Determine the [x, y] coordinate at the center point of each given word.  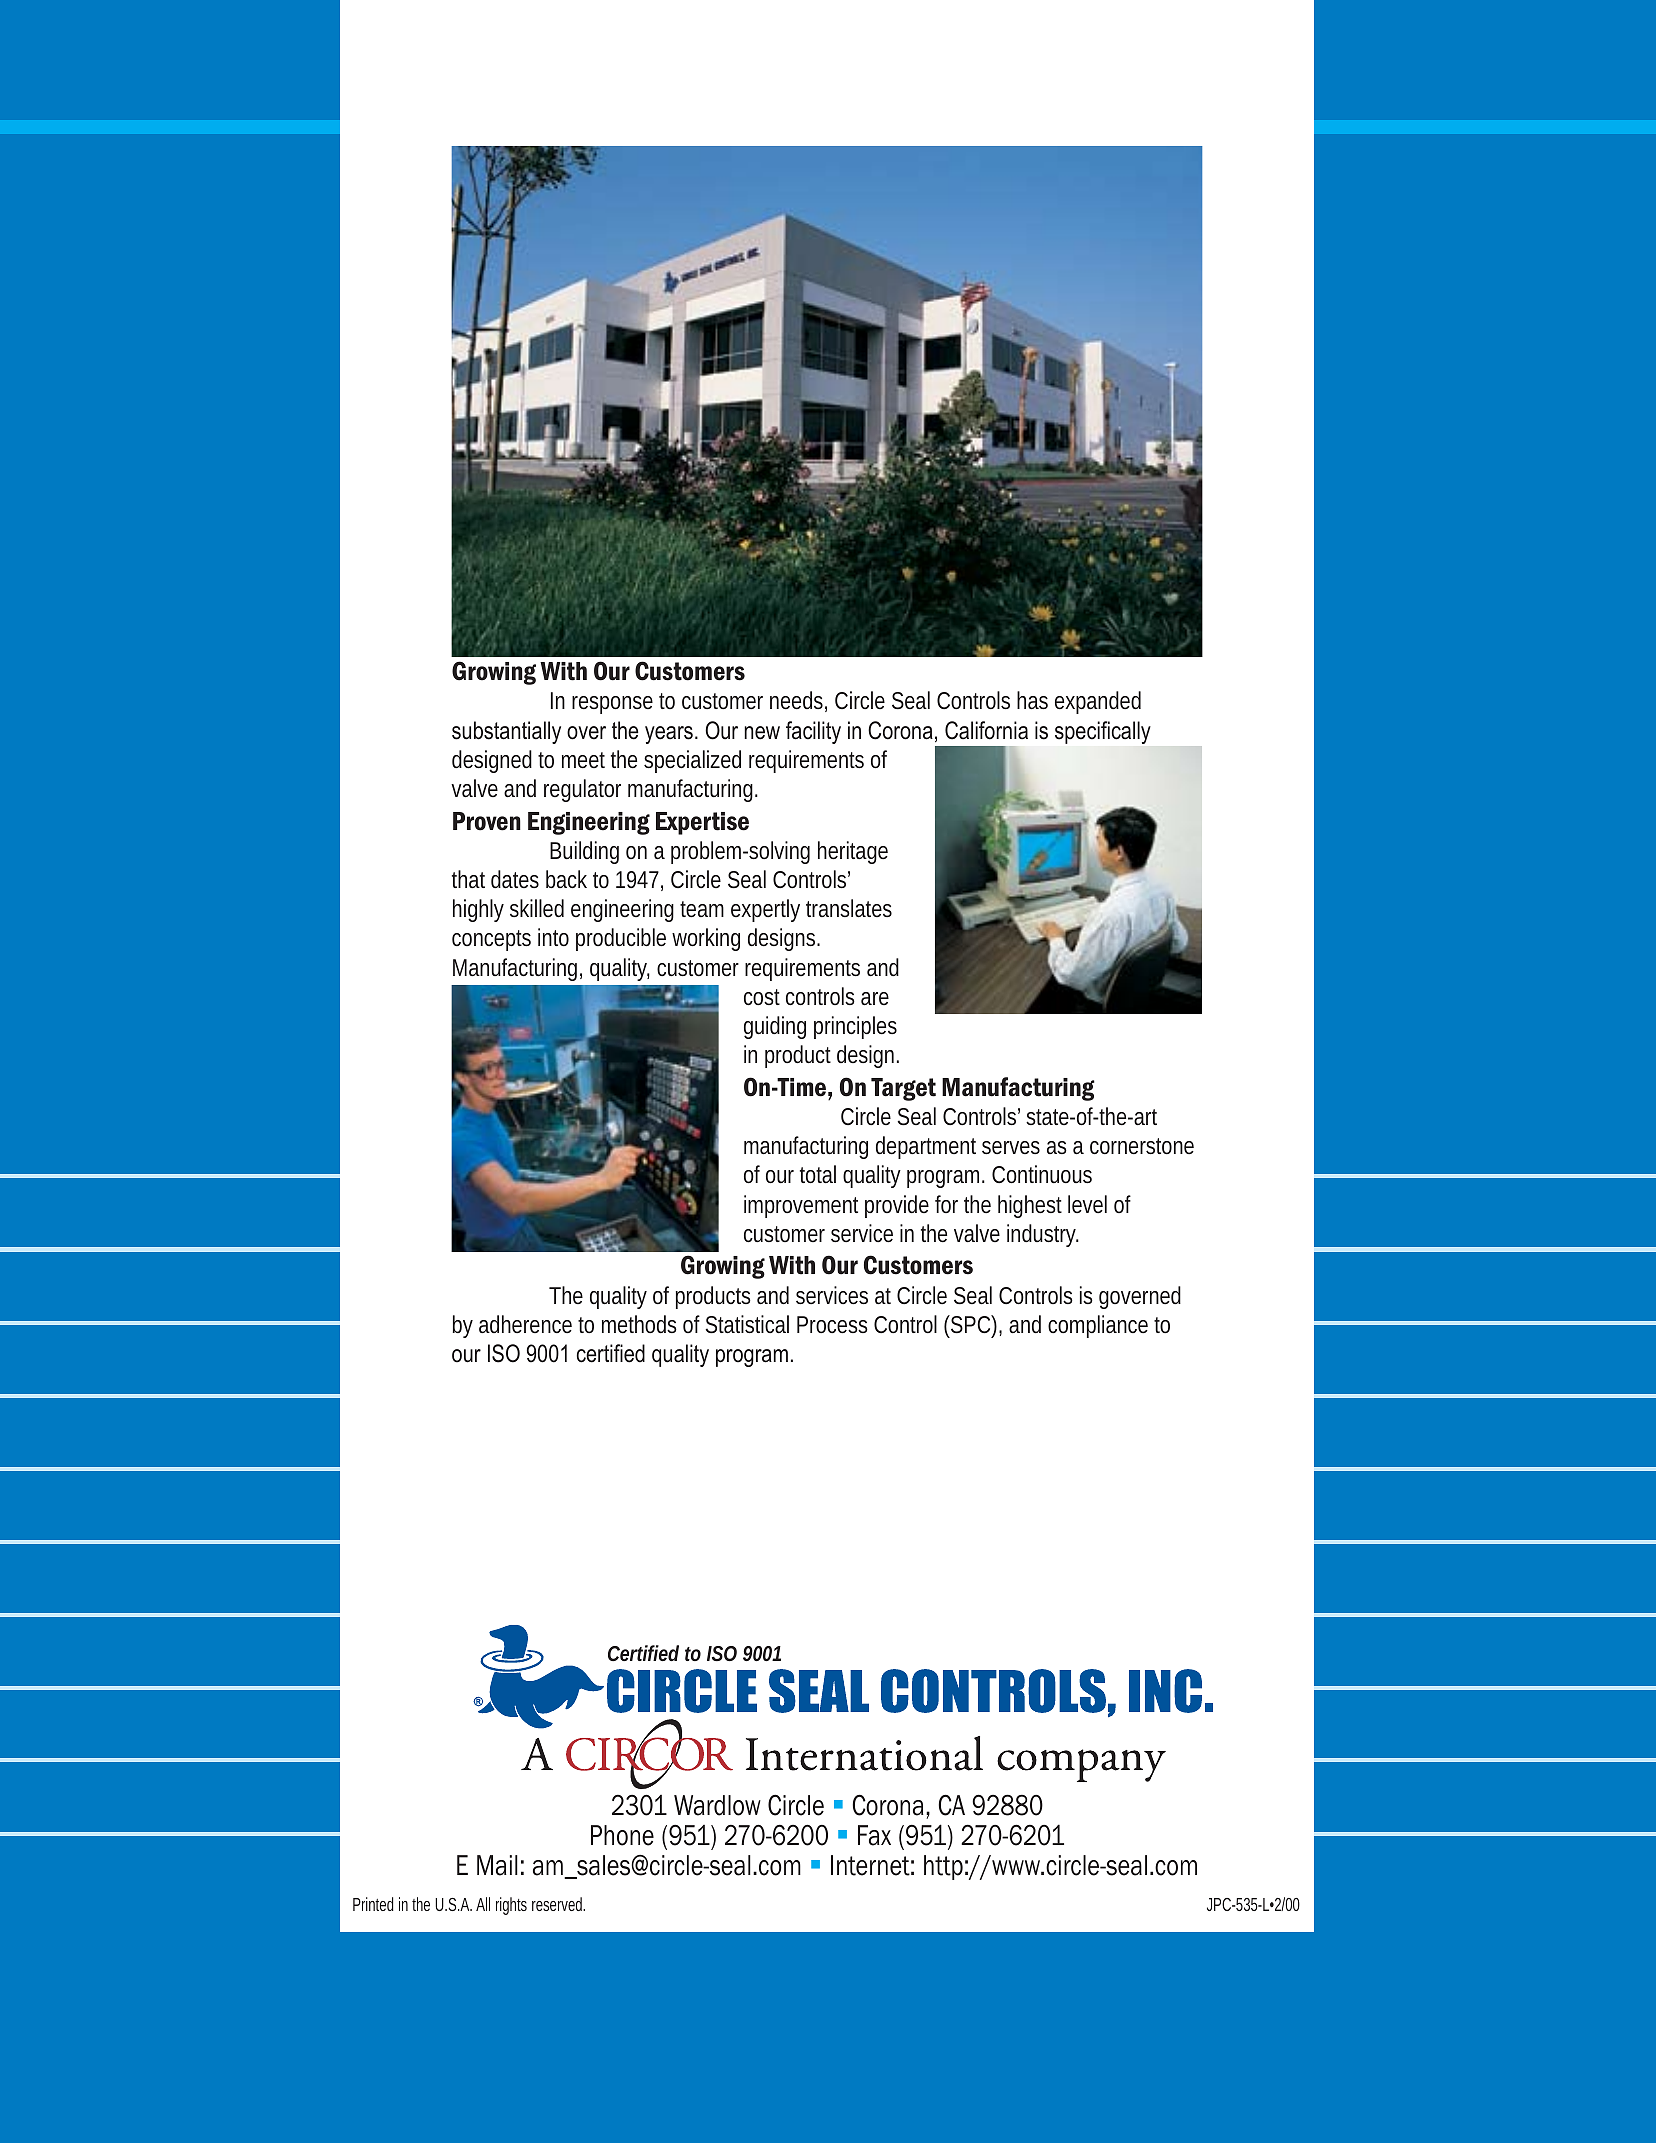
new [762, 733]
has [1032, 700]
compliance [1098, 1326]
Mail [497, 1865]
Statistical [747, 1324]
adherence [525, 1324]
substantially [506, 732]
